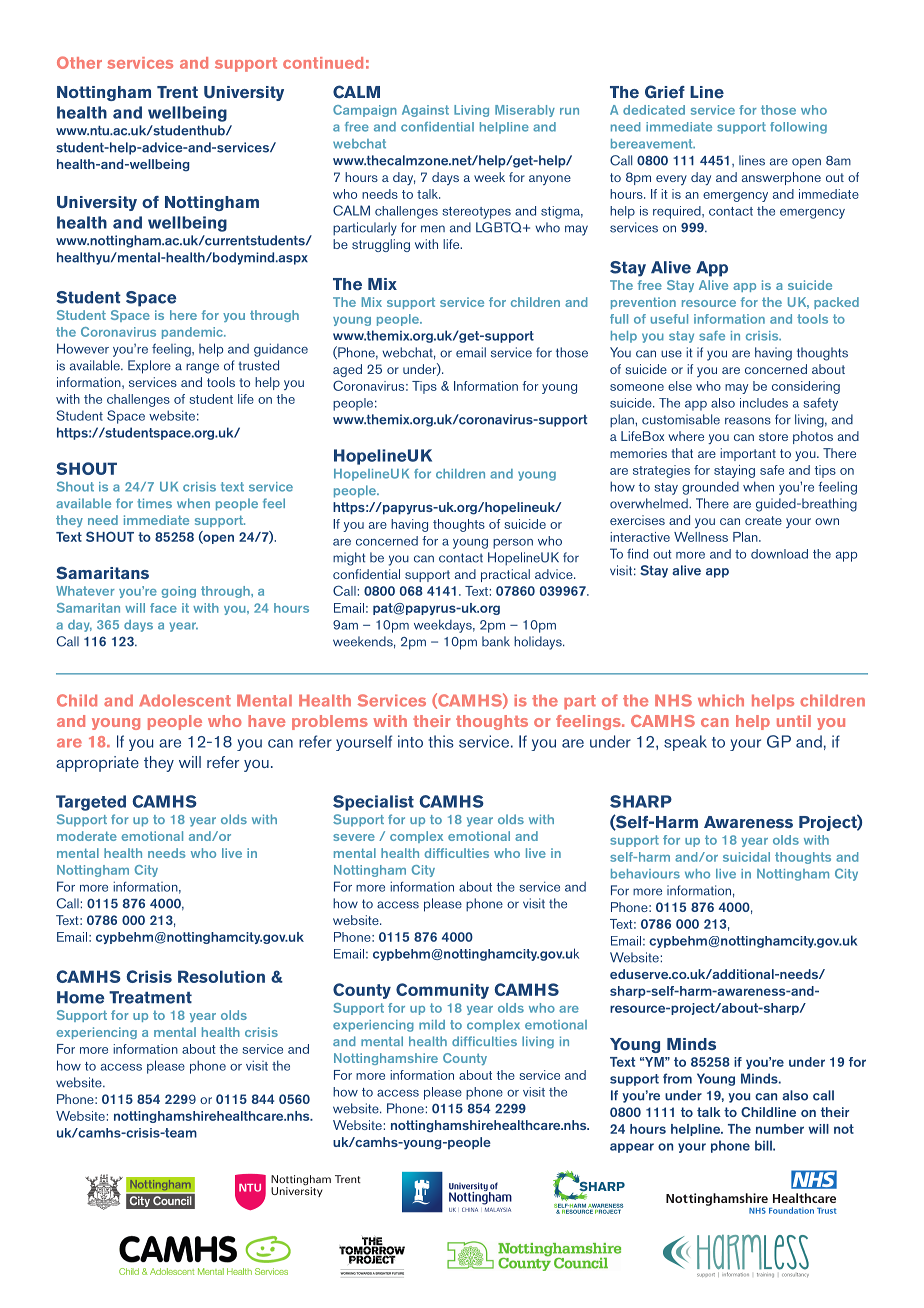 This document has width=924, height=1308. Describe the element at coordinates (150, 997) in the document. I see `Treatment` at that location.
